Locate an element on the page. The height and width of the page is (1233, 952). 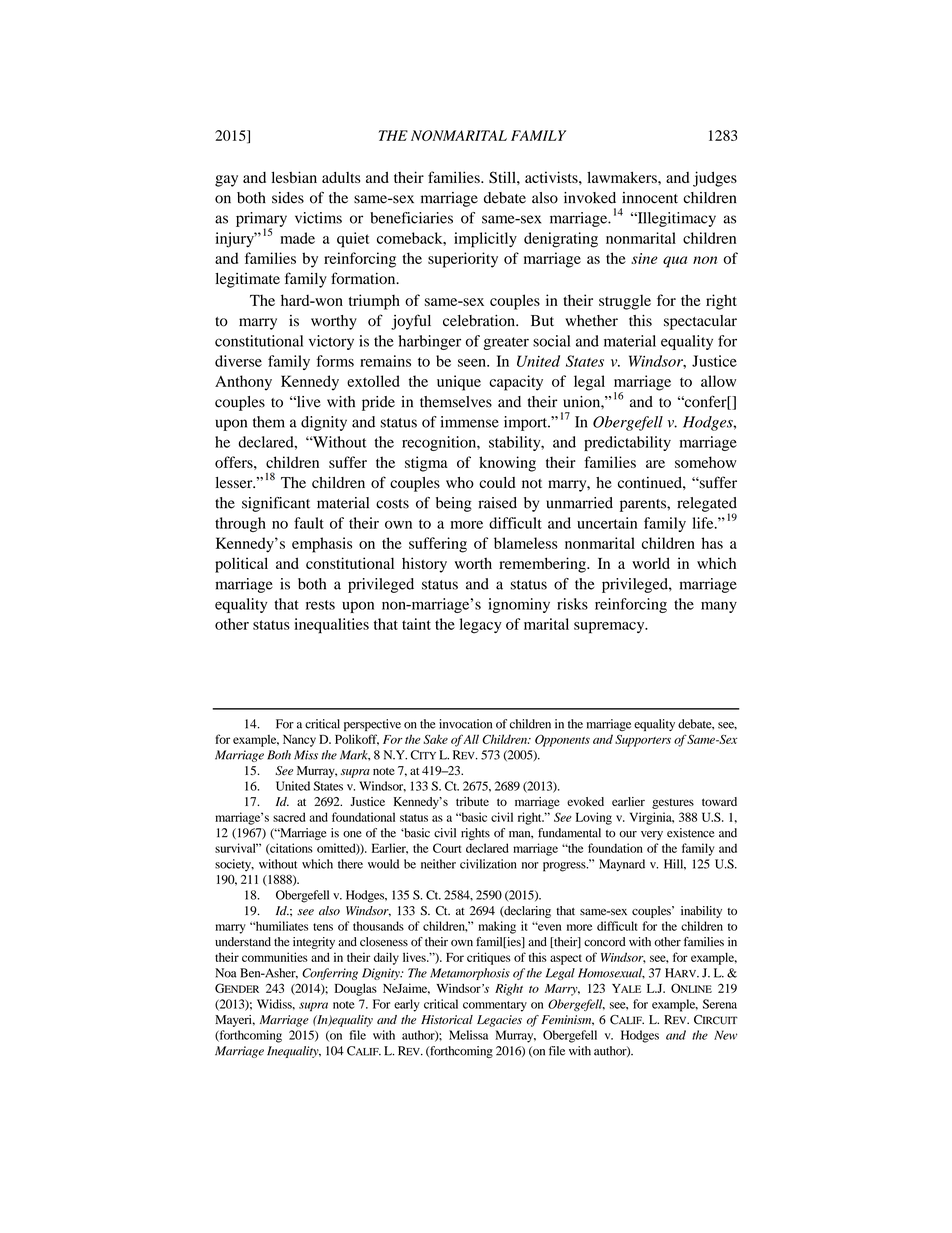
commentary is located at coordinates (495, 1006).
